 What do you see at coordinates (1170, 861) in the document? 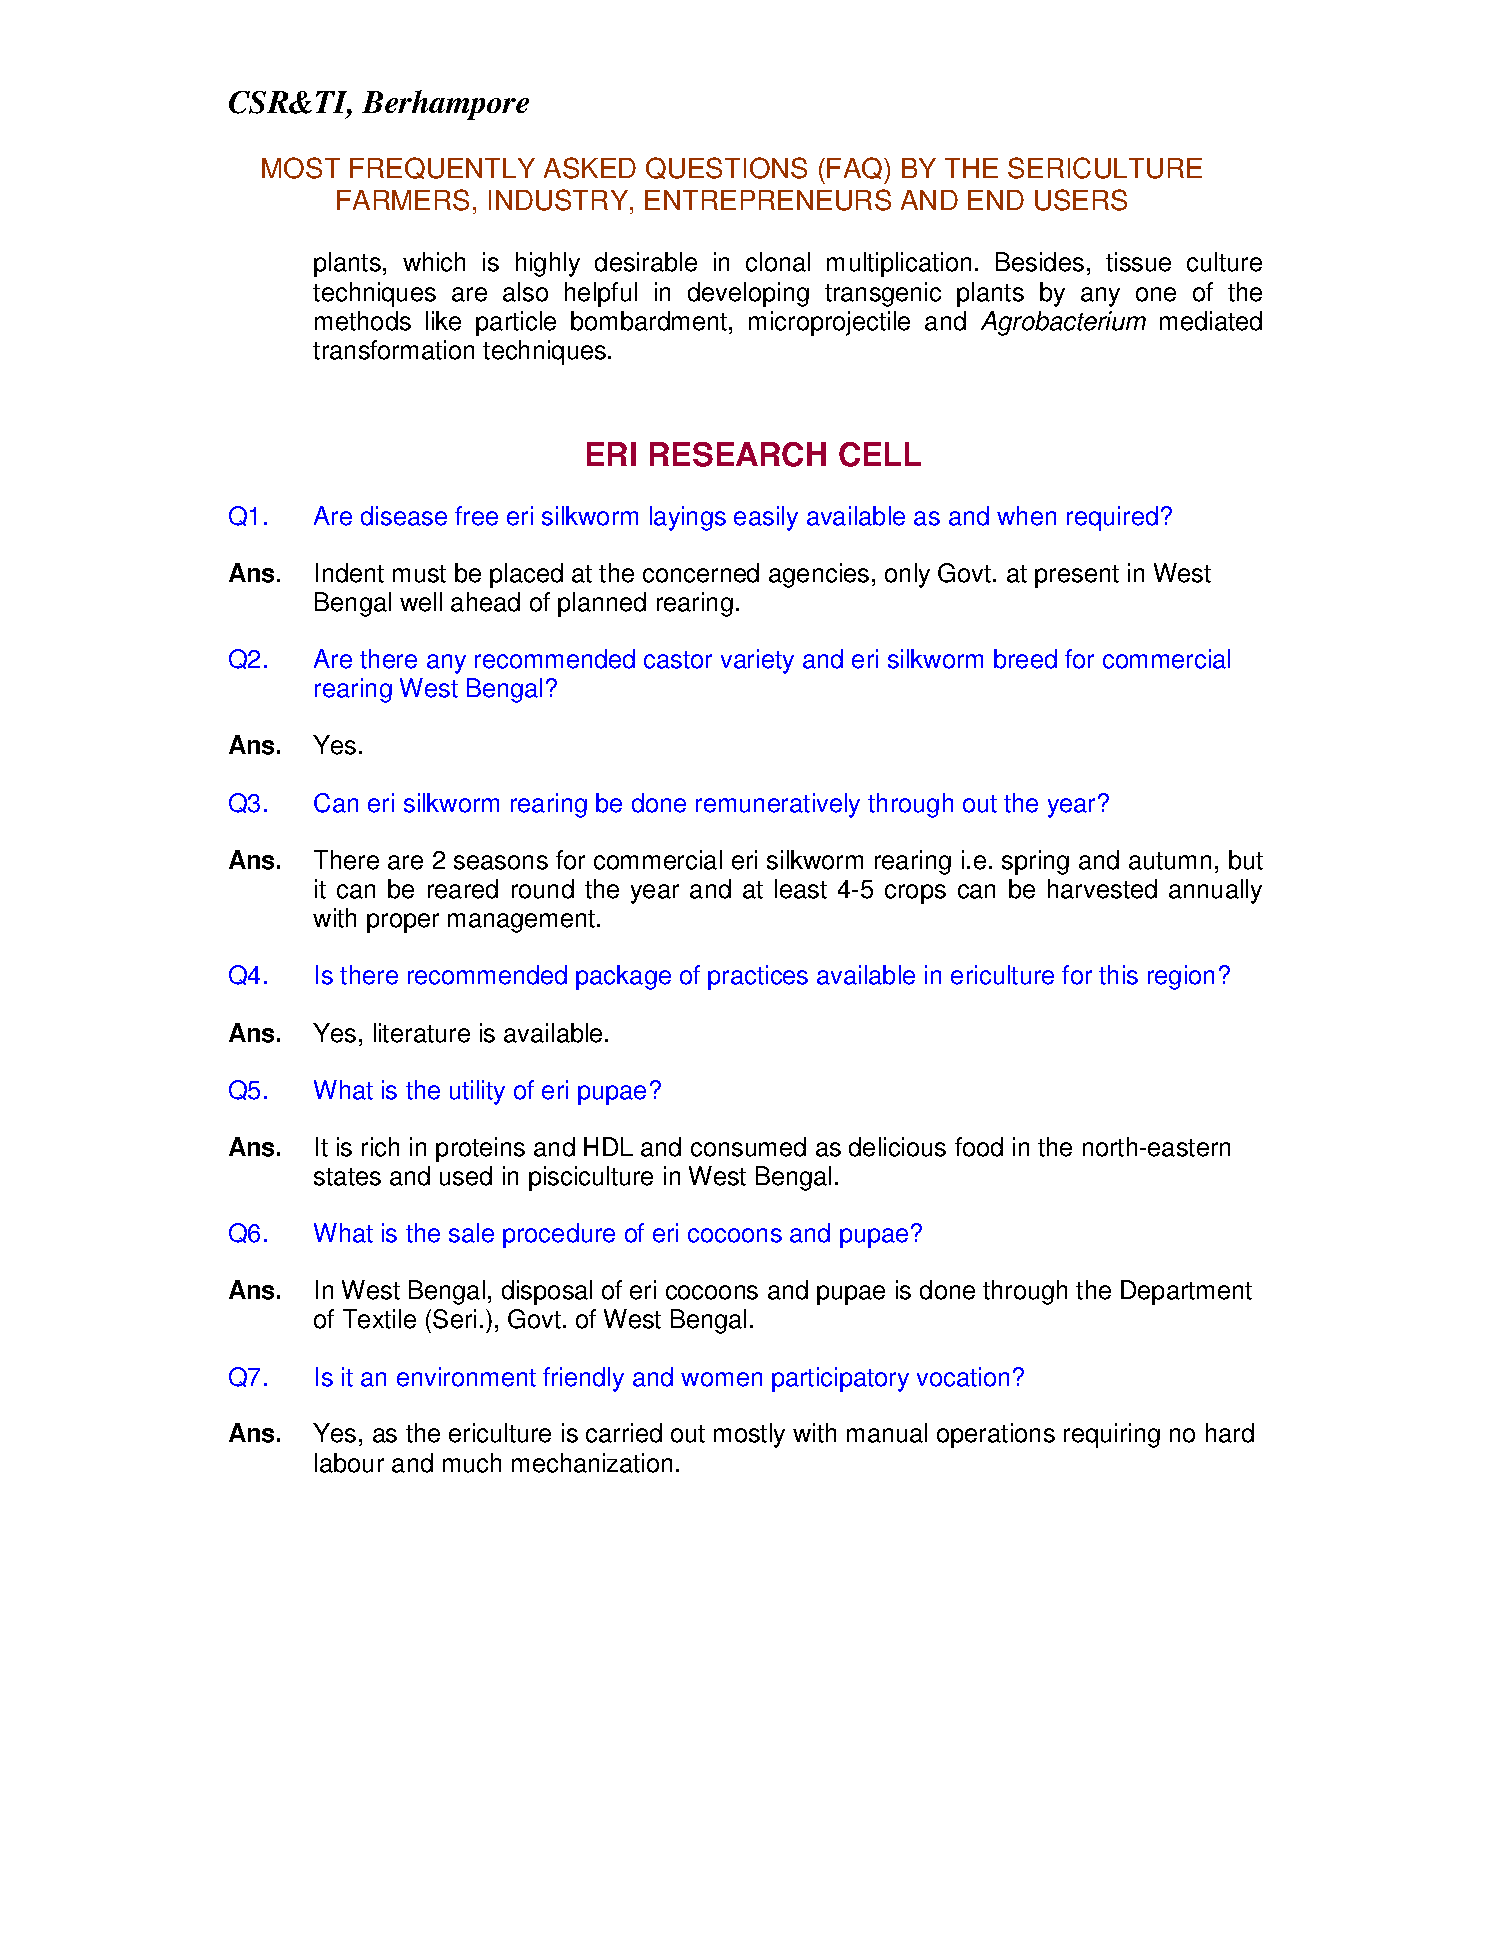
I see `autumn` at bounding box center [1170, 861].
